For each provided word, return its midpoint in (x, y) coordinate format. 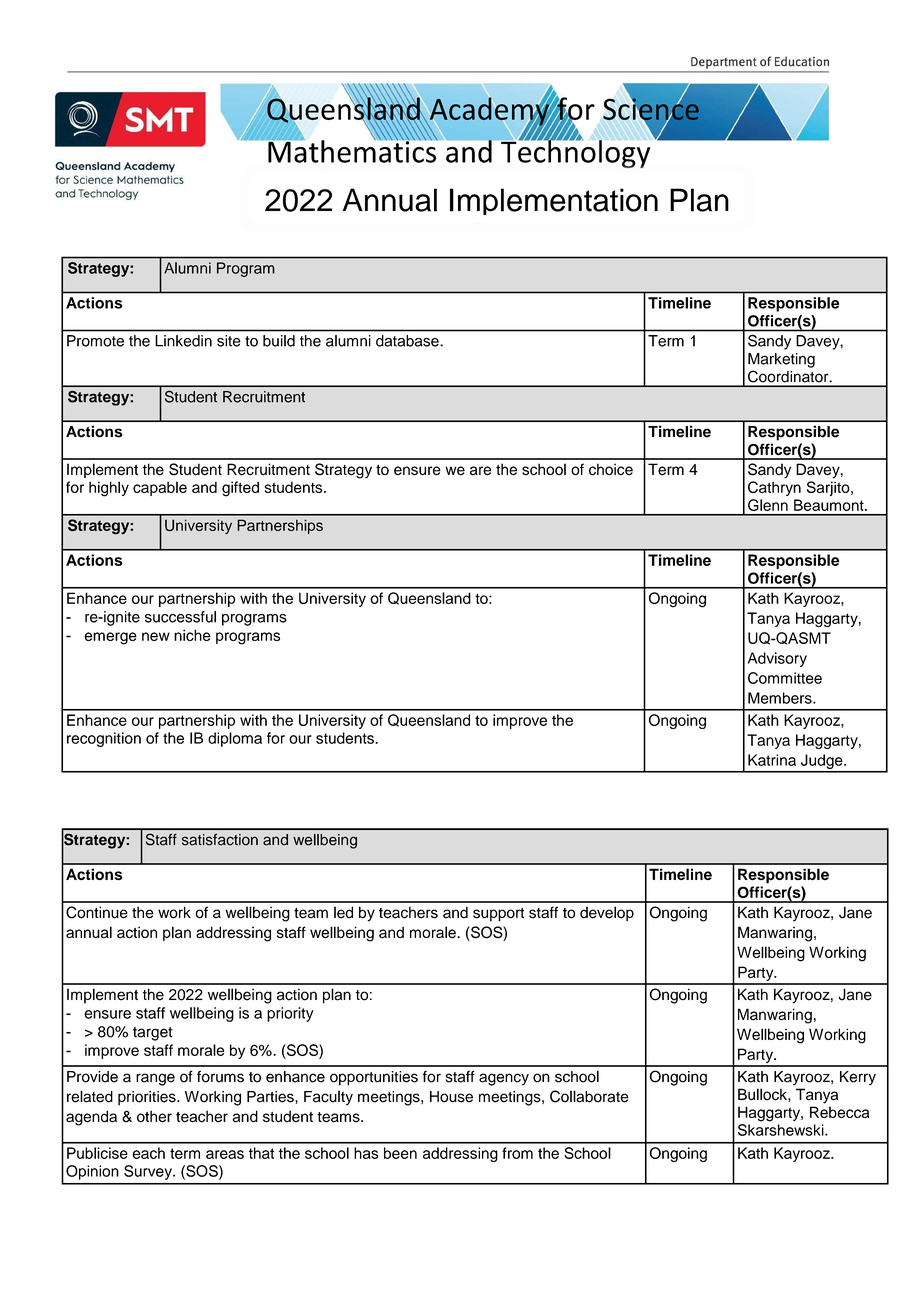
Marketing (781, 360)
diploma (235, 739)
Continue (97, 912)
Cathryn (774, 488)
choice (611, 469)
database (408, 341)
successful (180, 617)
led (343, 912)
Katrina (772, 760)
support (498, 915)
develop (607, 914)
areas (225, 1154)
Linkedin (183, 341)
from (517, 1153)
